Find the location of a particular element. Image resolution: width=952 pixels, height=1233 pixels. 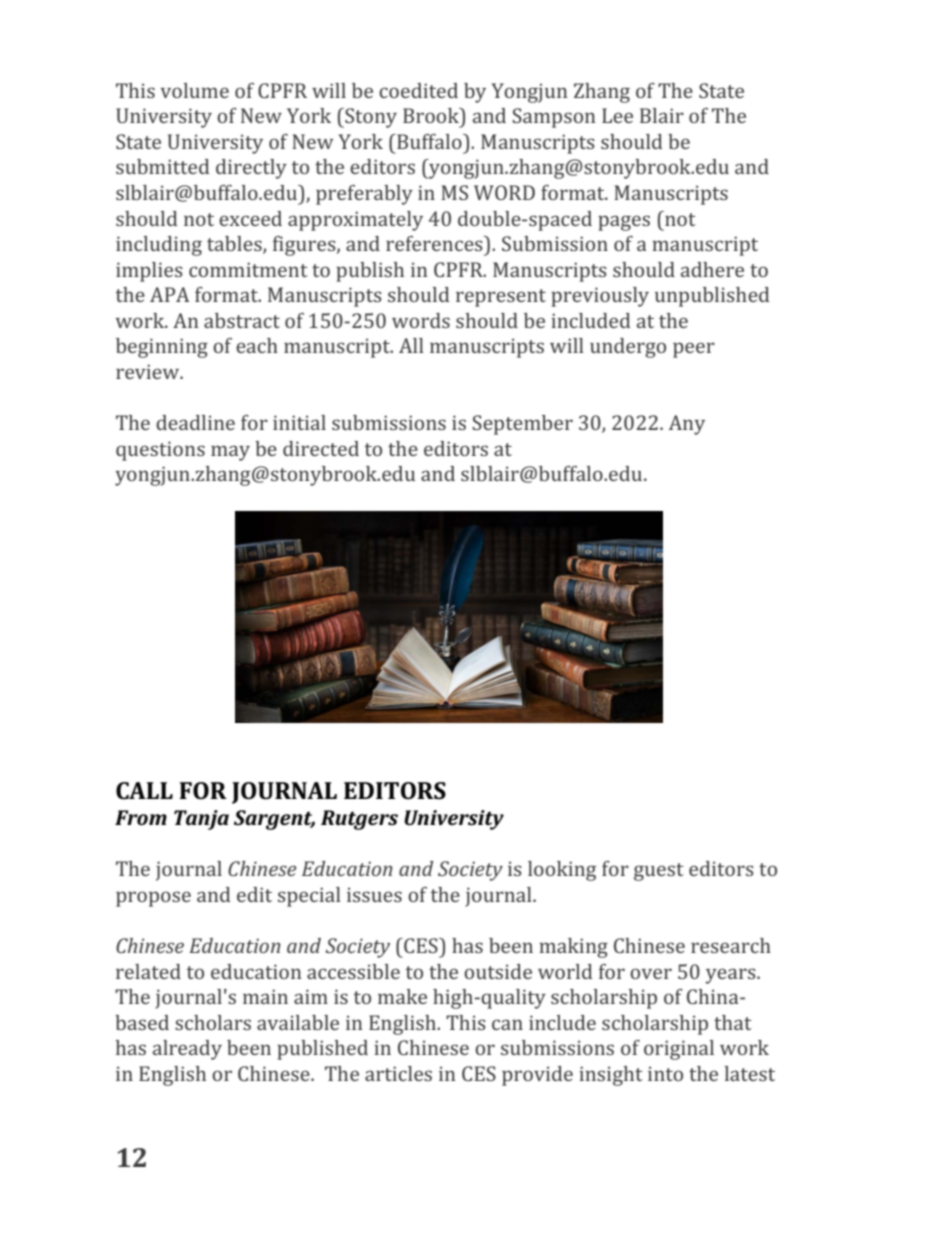

volume is located at coordinates (194, 90).
